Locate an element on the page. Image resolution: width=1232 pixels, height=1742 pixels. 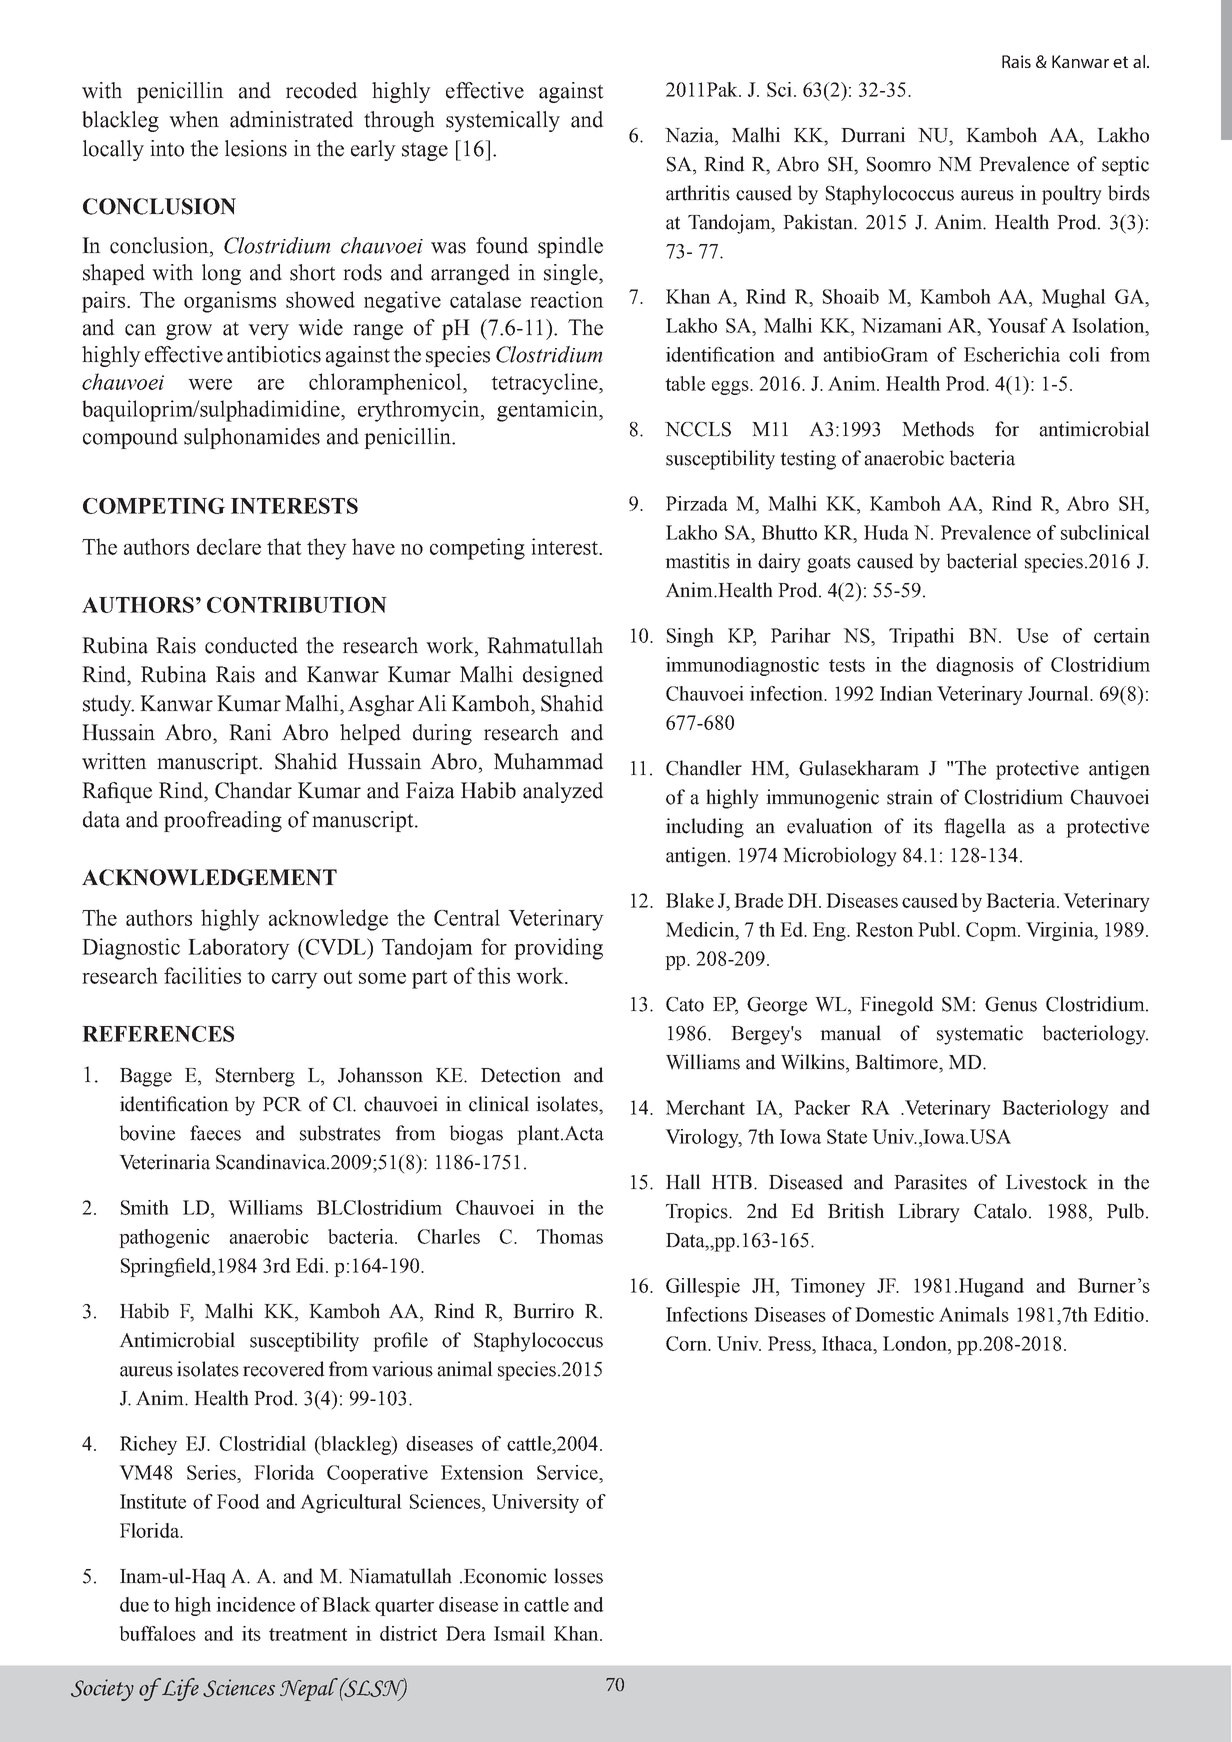
losses is located at coordinates (578, 1576).
